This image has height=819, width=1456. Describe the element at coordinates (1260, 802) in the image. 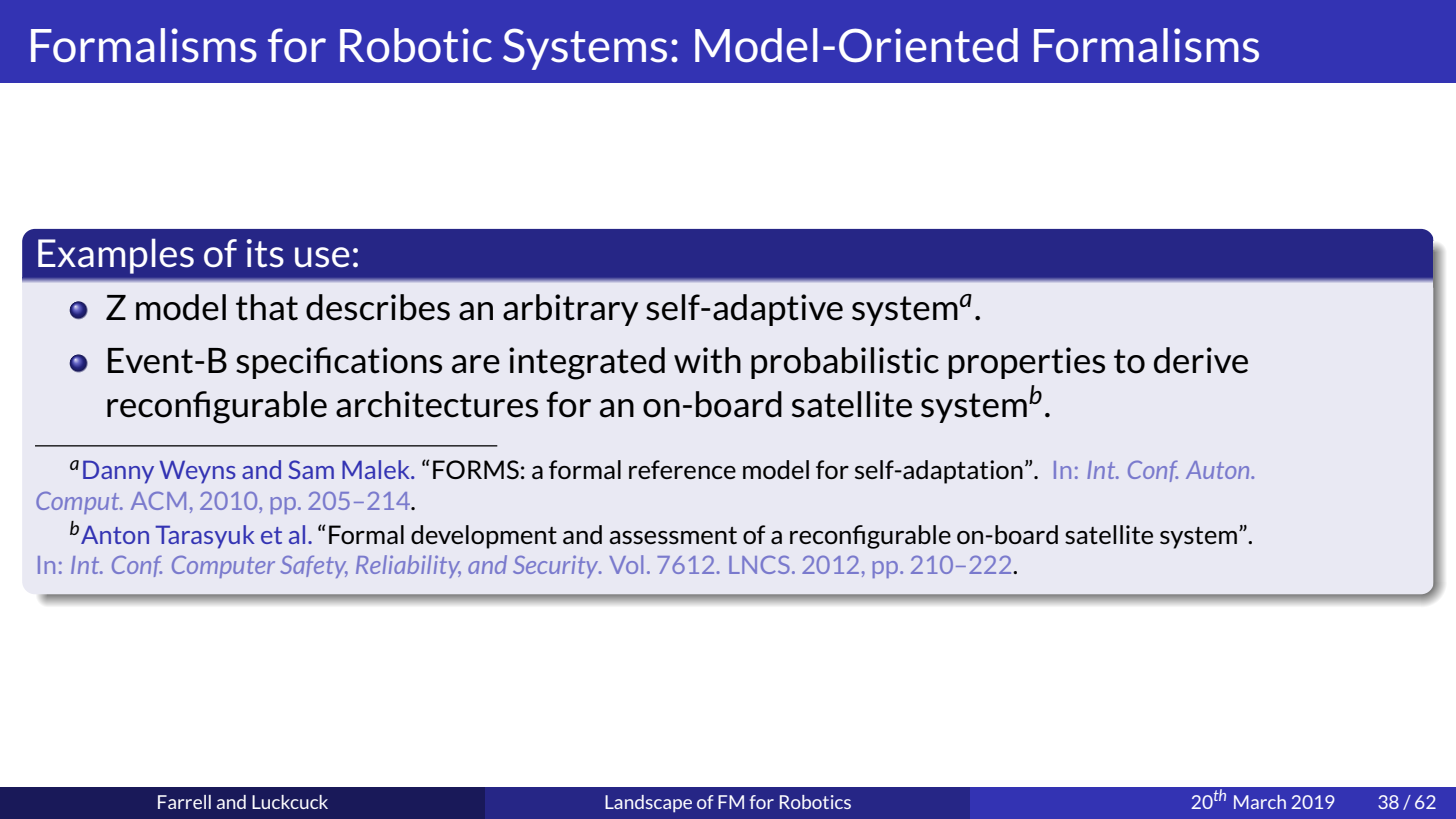

I see `March` at that location.
